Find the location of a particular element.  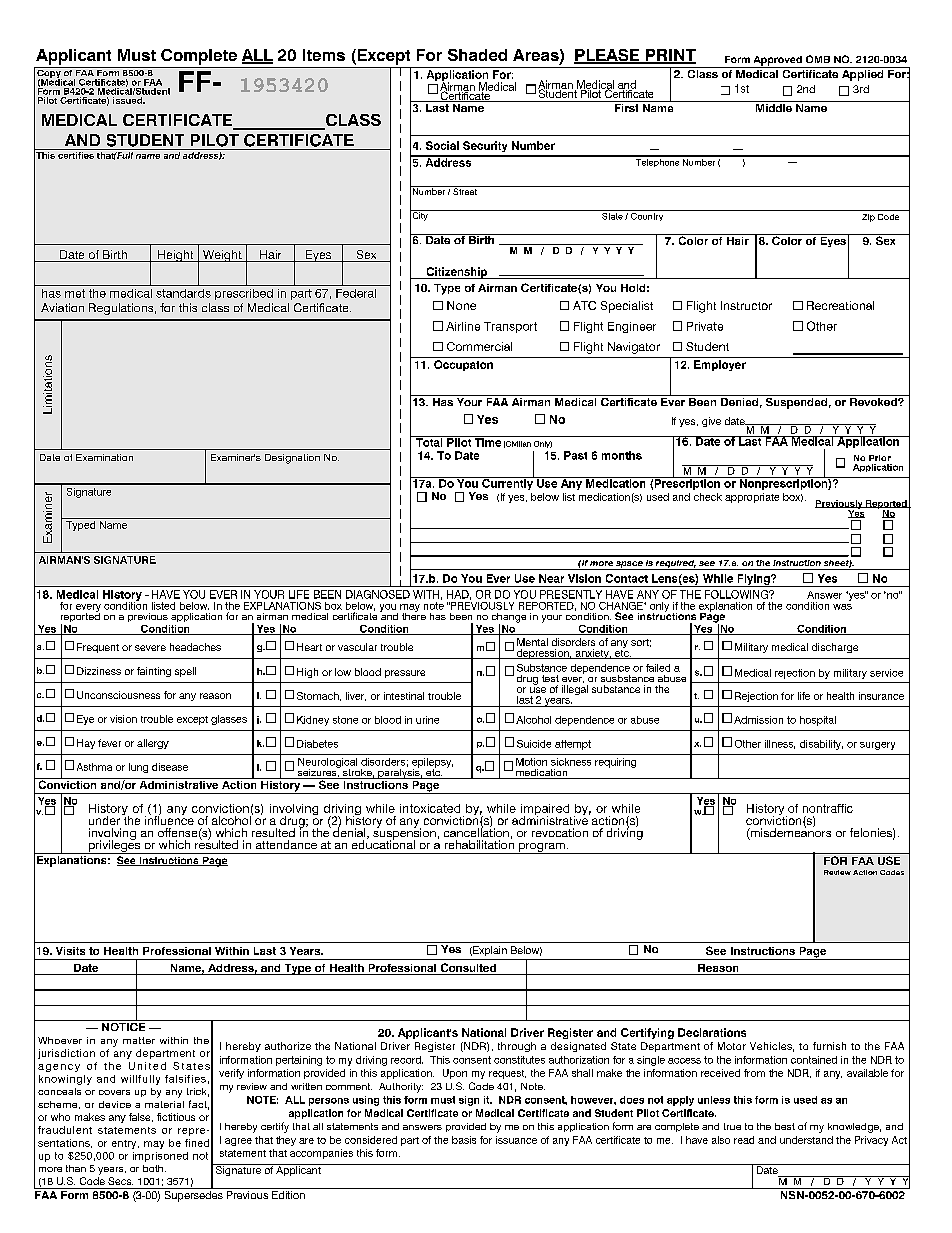

basis is located at coordinates (464, 1140).
